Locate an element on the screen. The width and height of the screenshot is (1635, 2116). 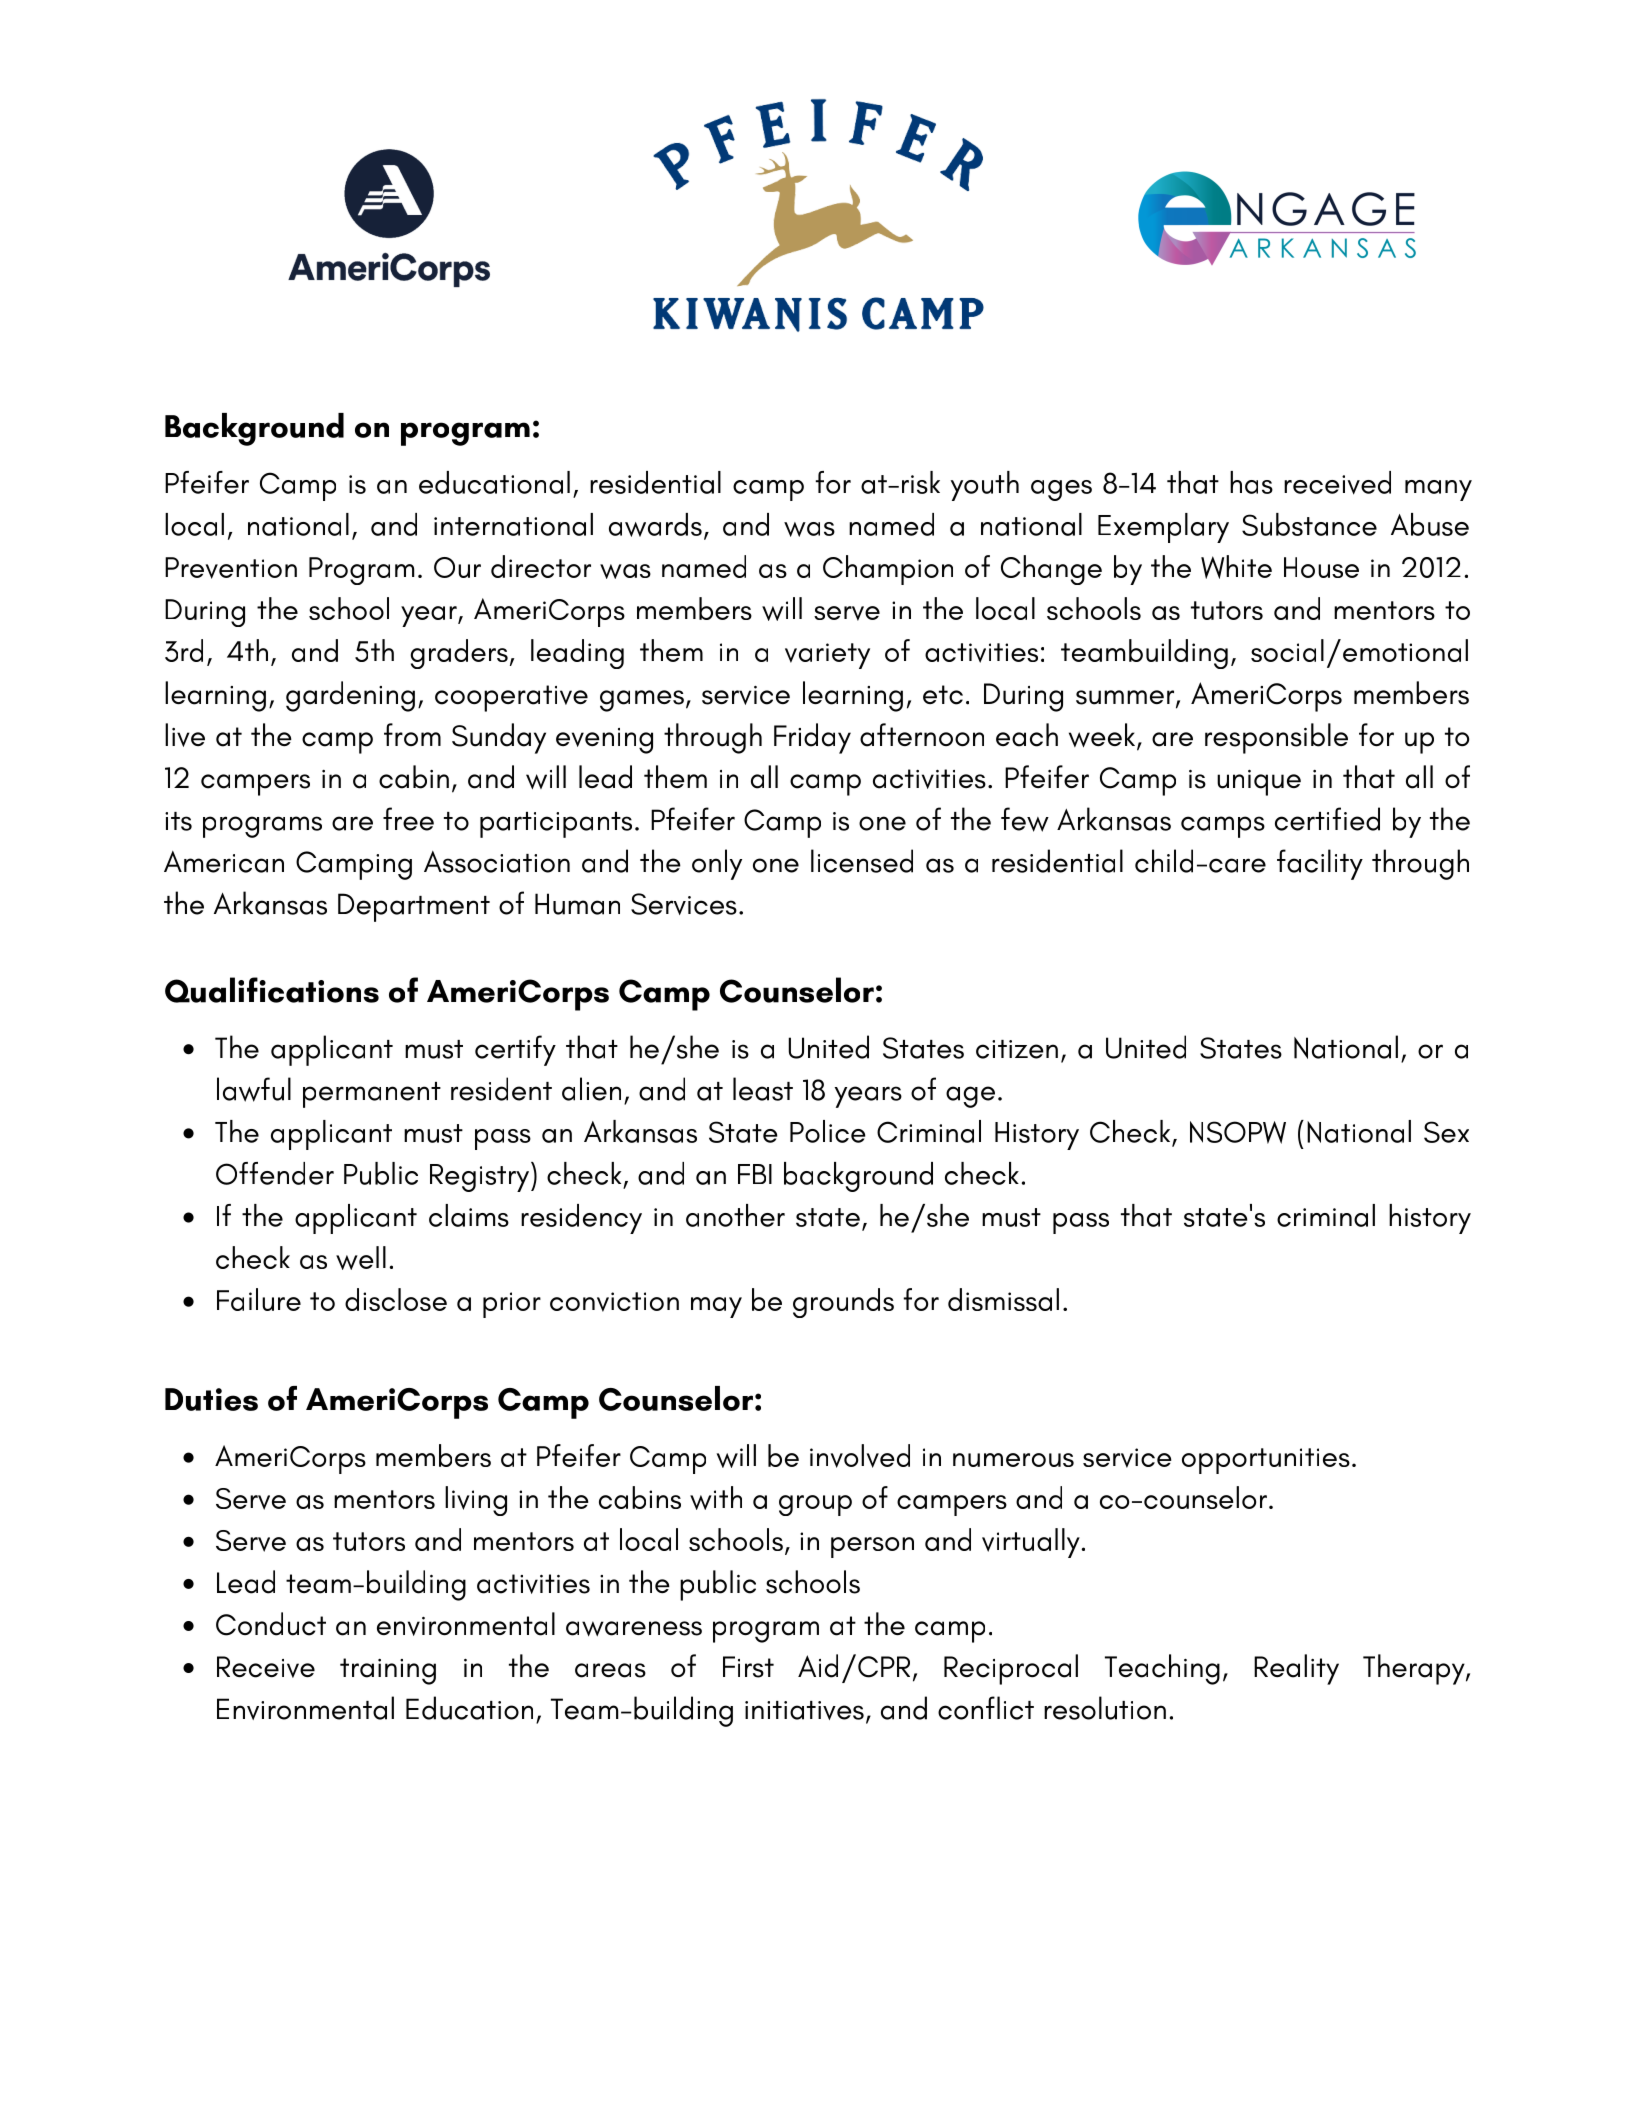
First is located at coordinates (748, 1667).
